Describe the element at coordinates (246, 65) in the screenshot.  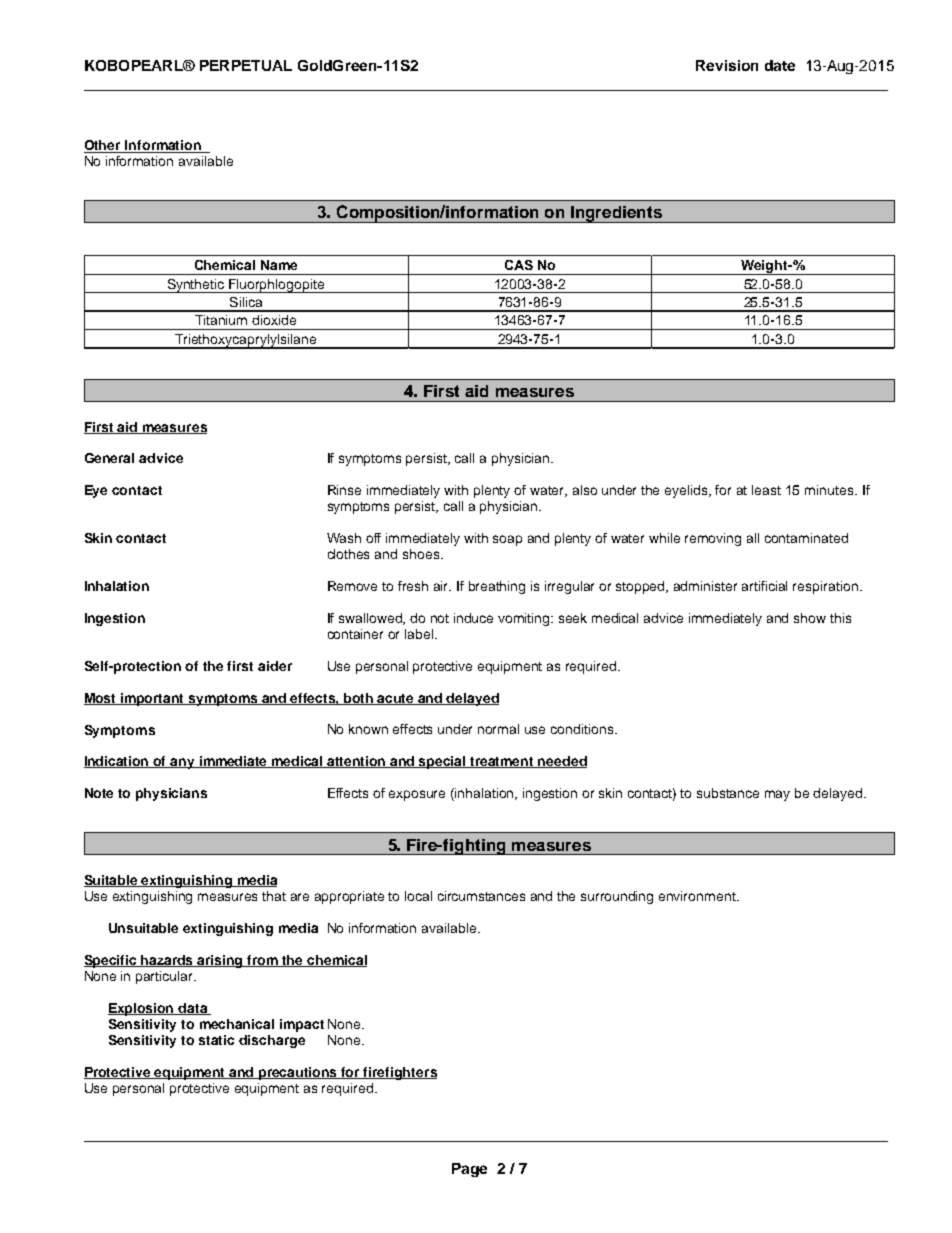
I see `PERPETUAL` at that location.
